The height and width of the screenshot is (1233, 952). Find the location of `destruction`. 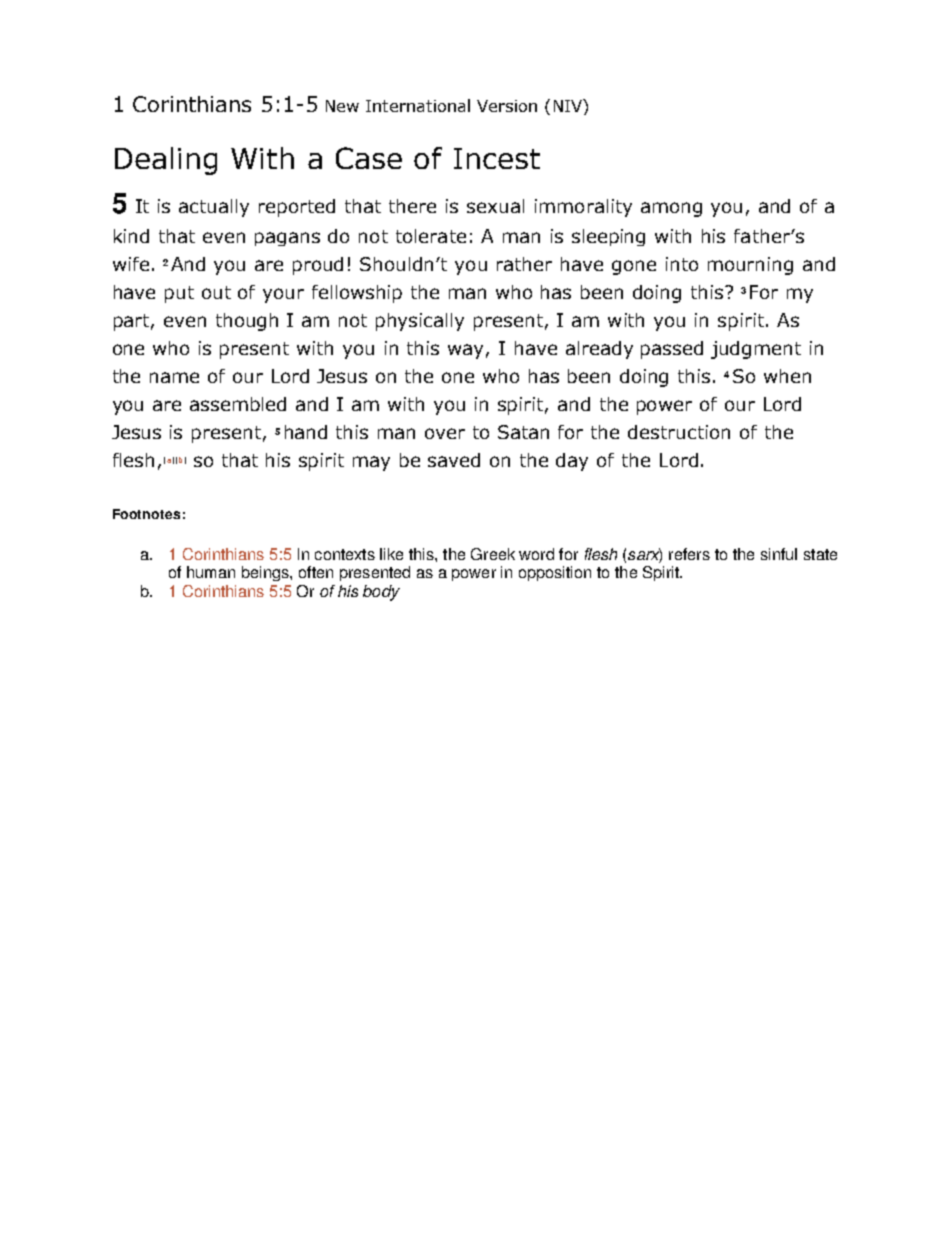

destruction is located at coordinates (679, 432).
